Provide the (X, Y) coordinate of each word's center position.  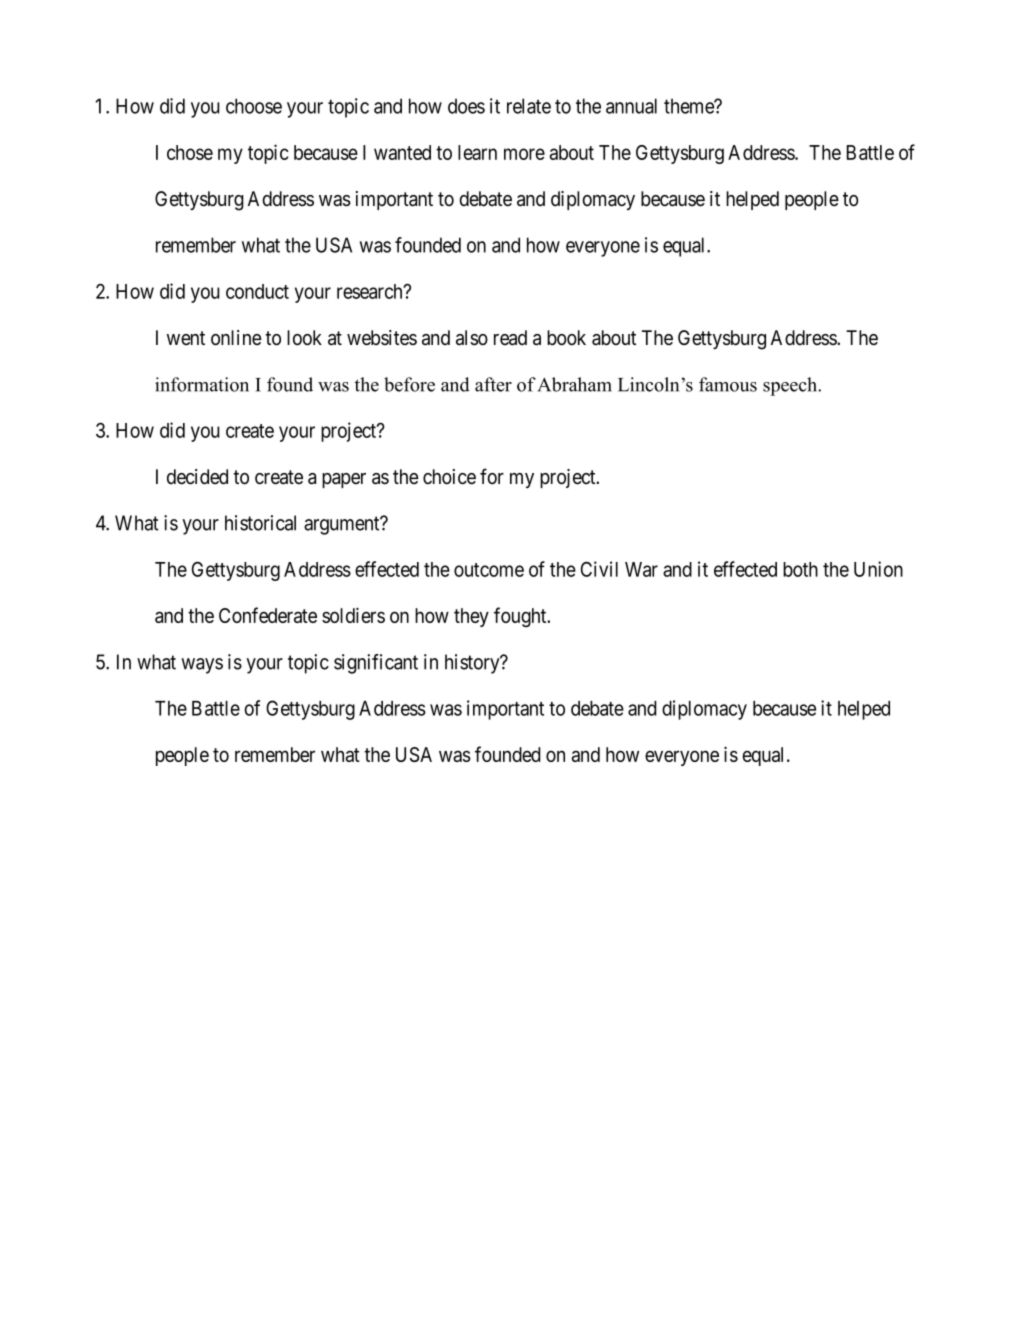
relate (529, 106)
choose (254, 106)
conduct (257, 291)
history (473, 664)
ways (202, 666)
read (510, 338)
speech (791, 386)
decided (197, 477)
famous (728, 384)
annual (631, 106)
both (800, 569)
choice (449, 477)
